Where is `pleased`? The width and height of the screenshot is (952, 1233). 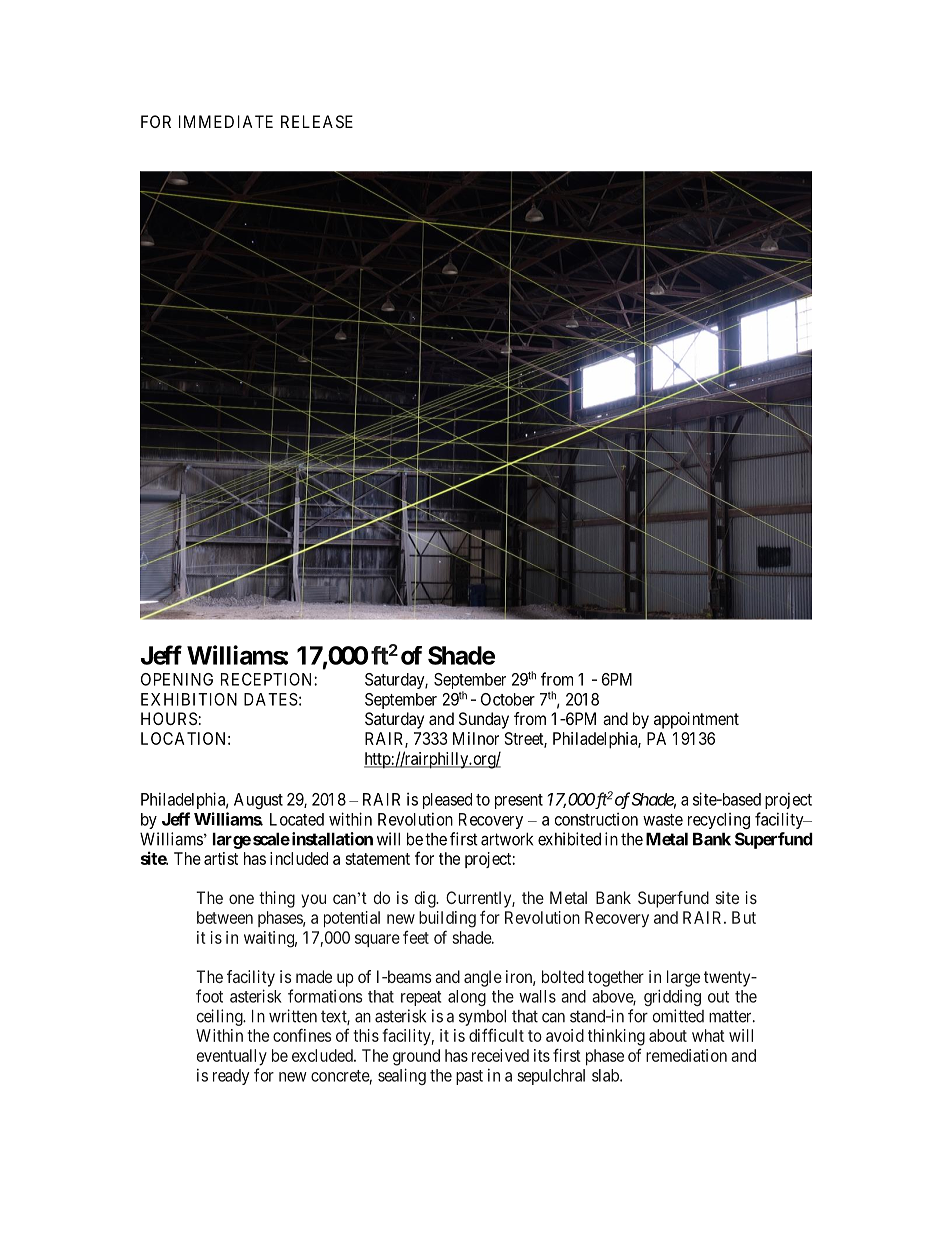 pleased is located at coordinates (447, 801).
